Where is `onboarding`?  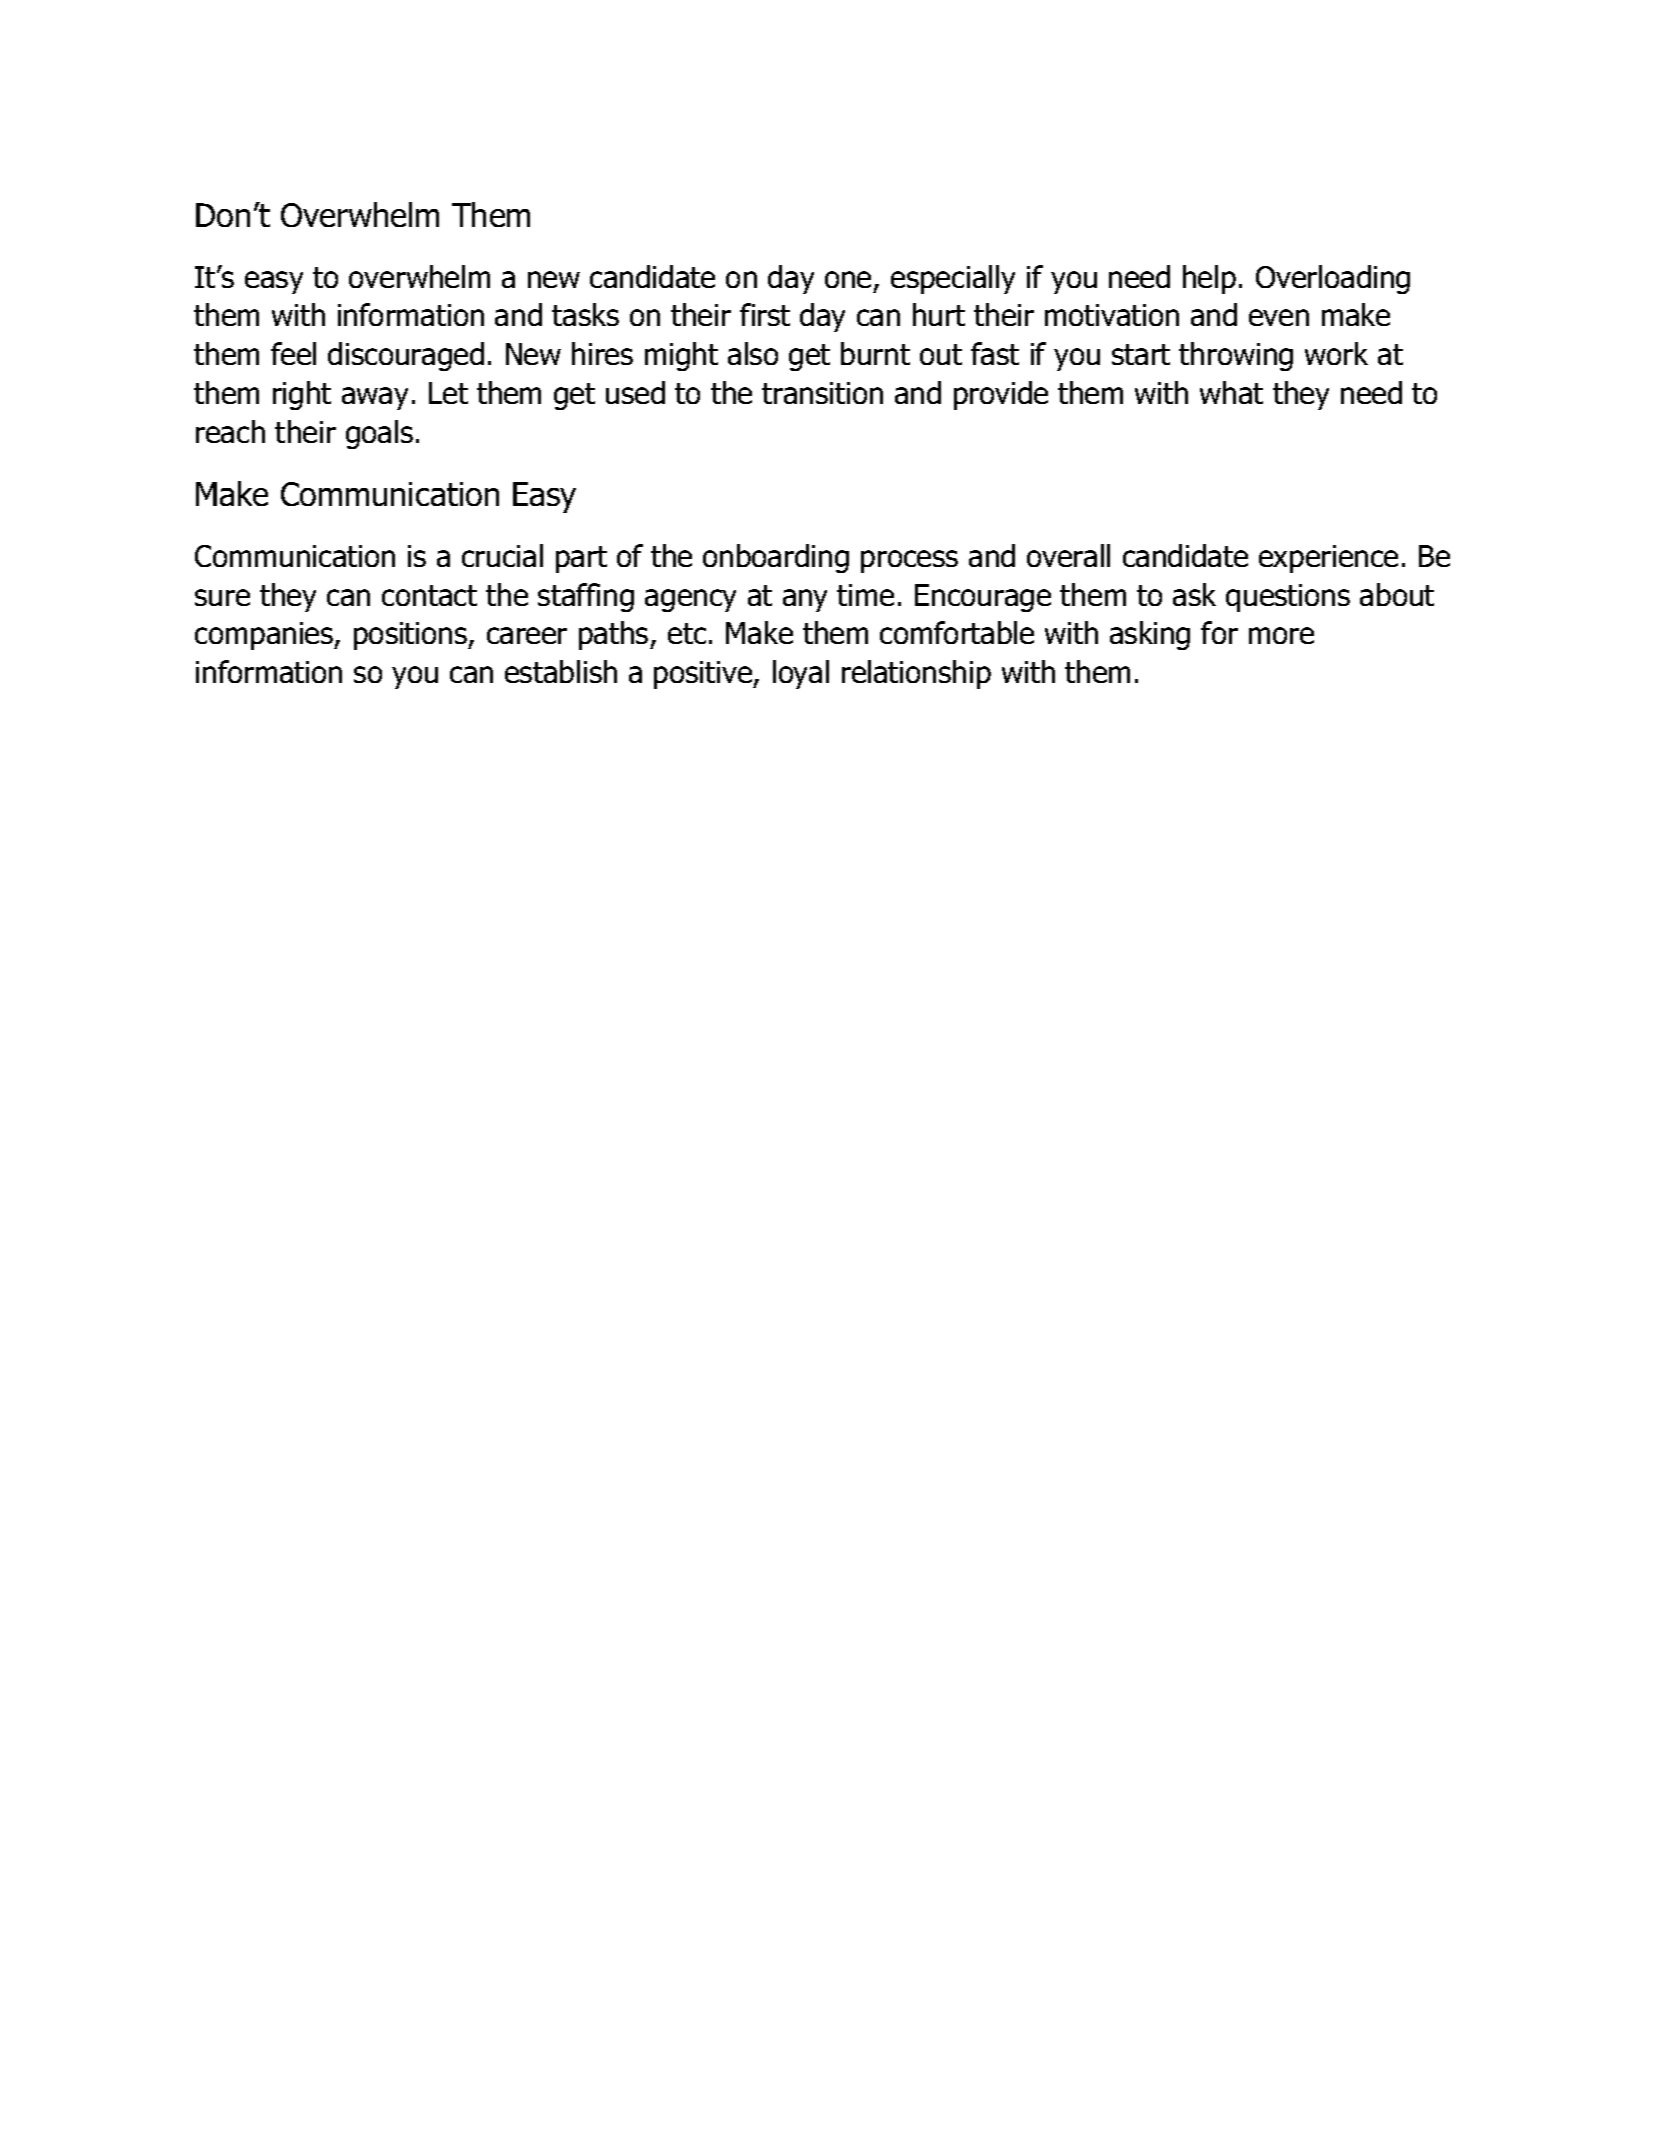
onboarding is located at coordinates (776, 558).
